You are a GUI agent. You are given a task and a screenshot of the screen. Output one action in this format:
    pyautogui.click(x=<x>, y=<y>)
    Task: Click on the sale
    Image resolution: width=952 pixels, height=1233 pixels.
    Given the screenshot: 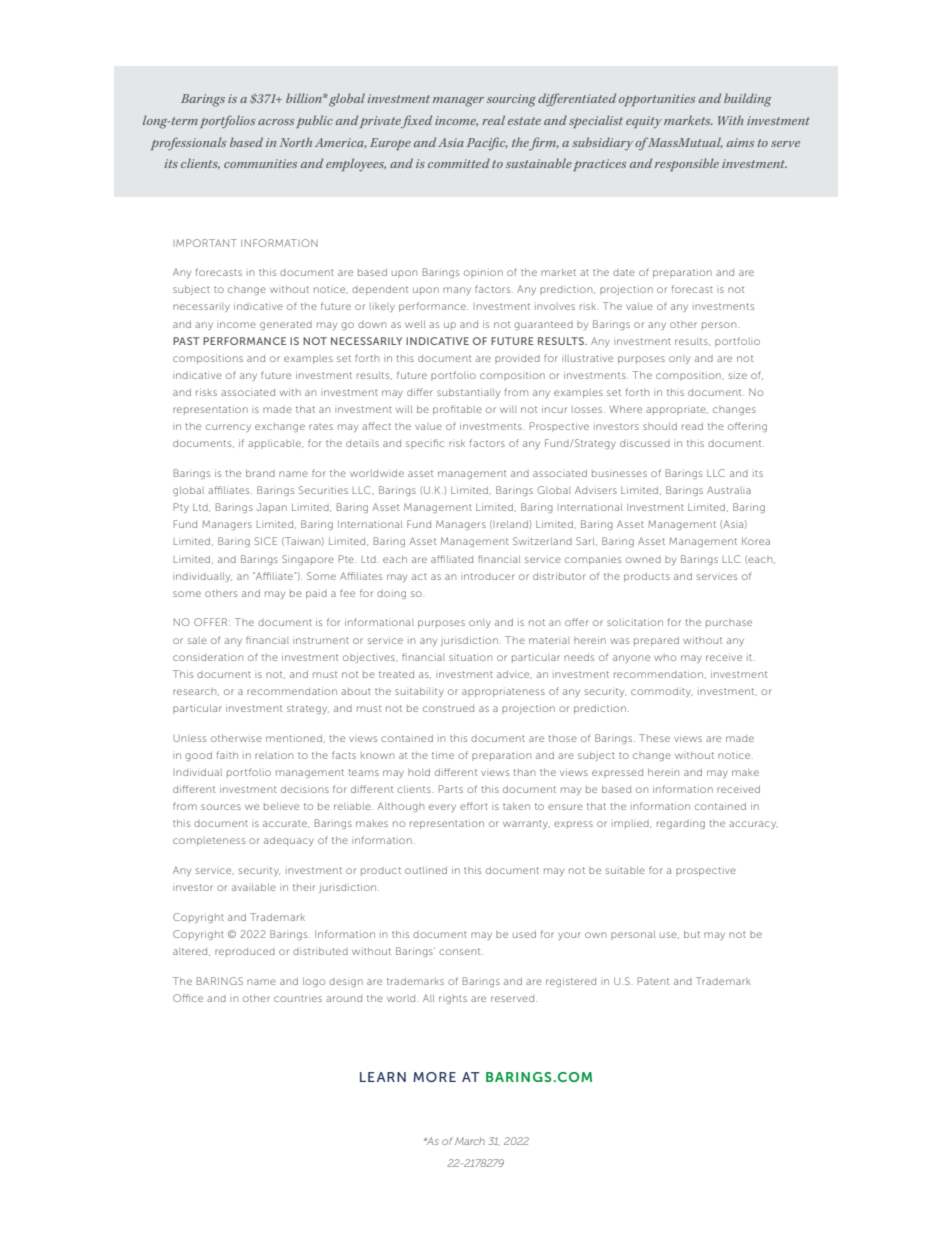 What is the action you would take?
    pyautogui.click(x=197, y=640)
